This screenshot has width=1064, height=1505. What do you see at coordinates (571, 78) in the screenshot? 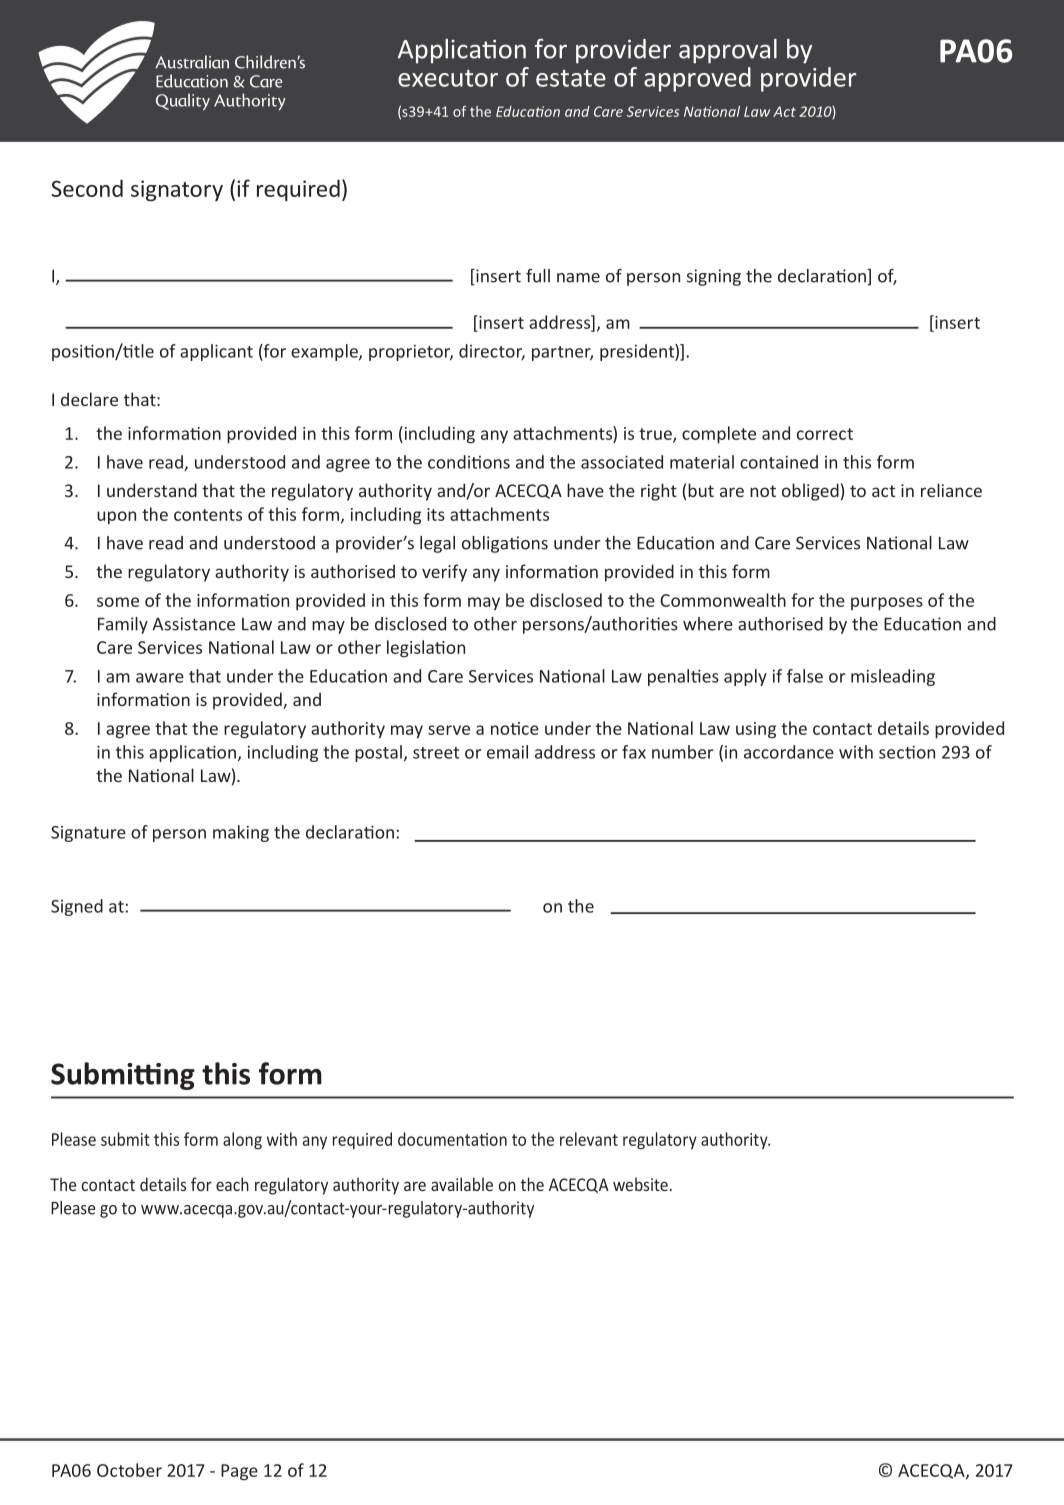
I see `estate` at bounding box center [571, 78].
